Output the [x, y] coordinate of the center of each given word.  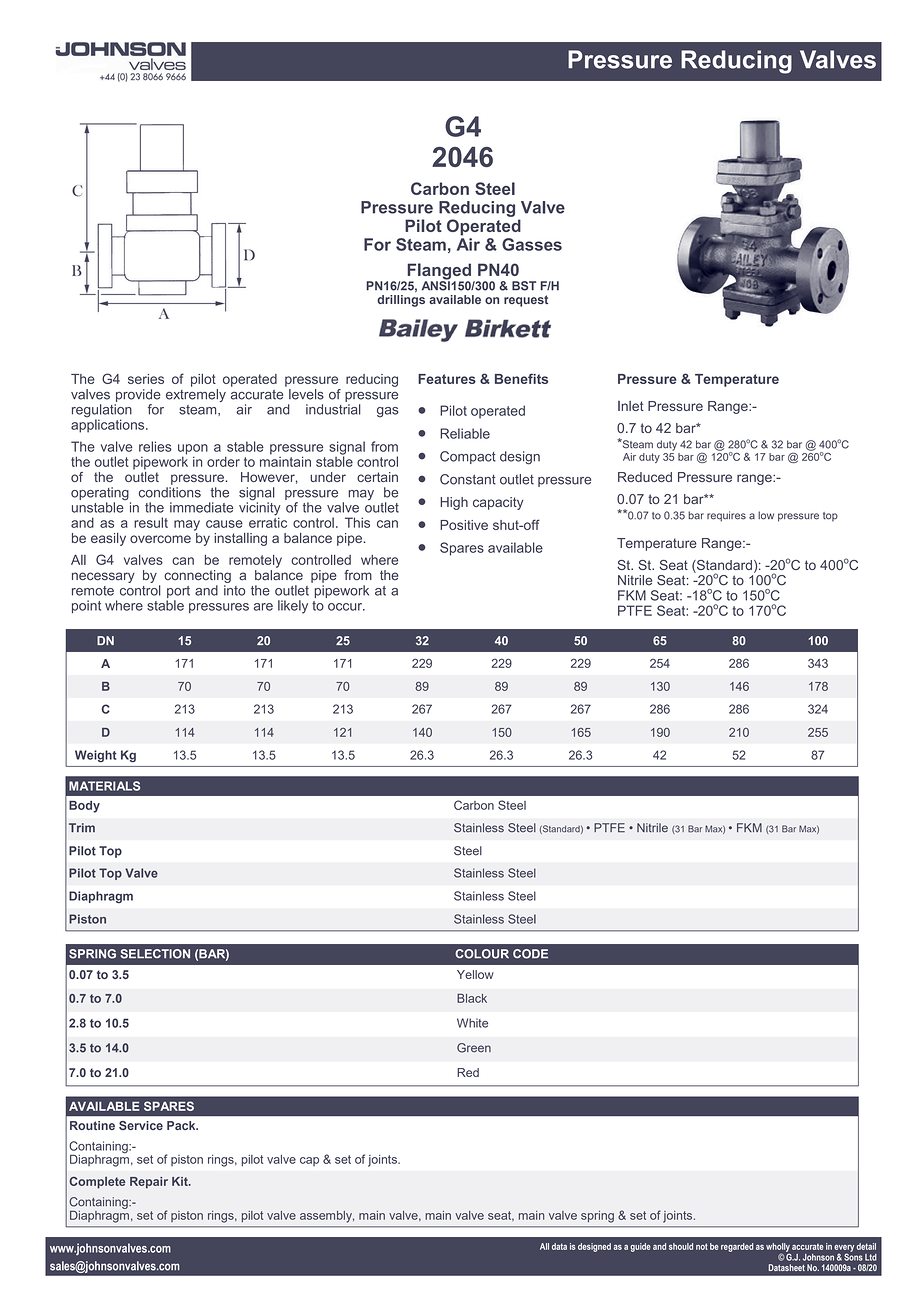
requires [726, 516]
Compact [468, 457]
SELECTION [155, 954]
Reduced [645, 477]
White [472, 1023]
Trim [82, 827]
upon [193, 450]
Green [474, 1048]
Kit [181, 1181]
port [178, 593]
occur [346, 607]
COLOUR [482, 954]
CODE [530, 954]
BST [524, 286]
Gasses [532, 244]
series [146, 379]
